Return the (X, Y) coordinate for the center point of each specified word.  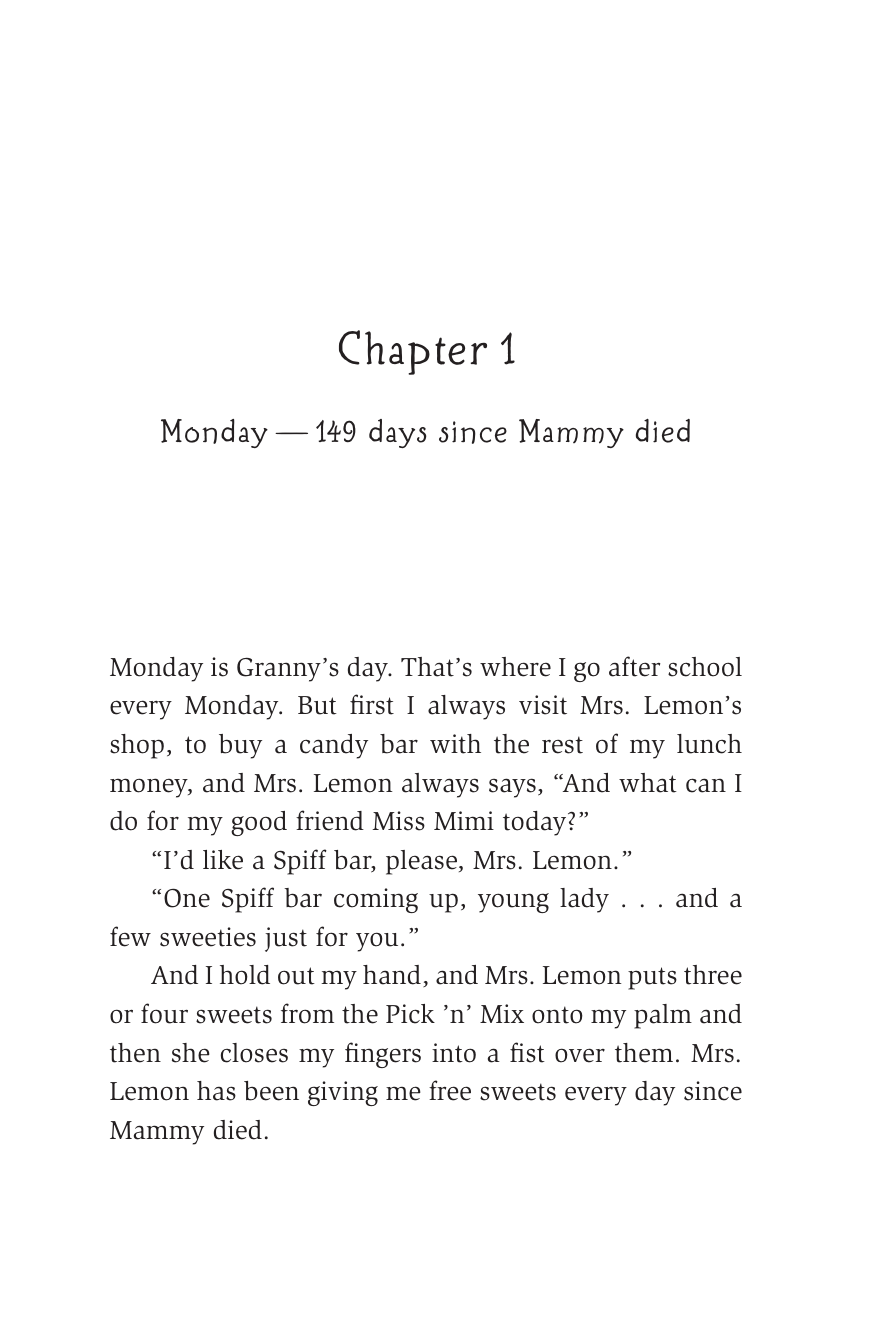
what (648, 783)
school (705, 667)
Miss (398, 821)
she (191, 1053)
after (634, 666)
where (515, 667)
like (223, 860)
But (317, 705)
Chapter (413, 352)
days (398, 433)
